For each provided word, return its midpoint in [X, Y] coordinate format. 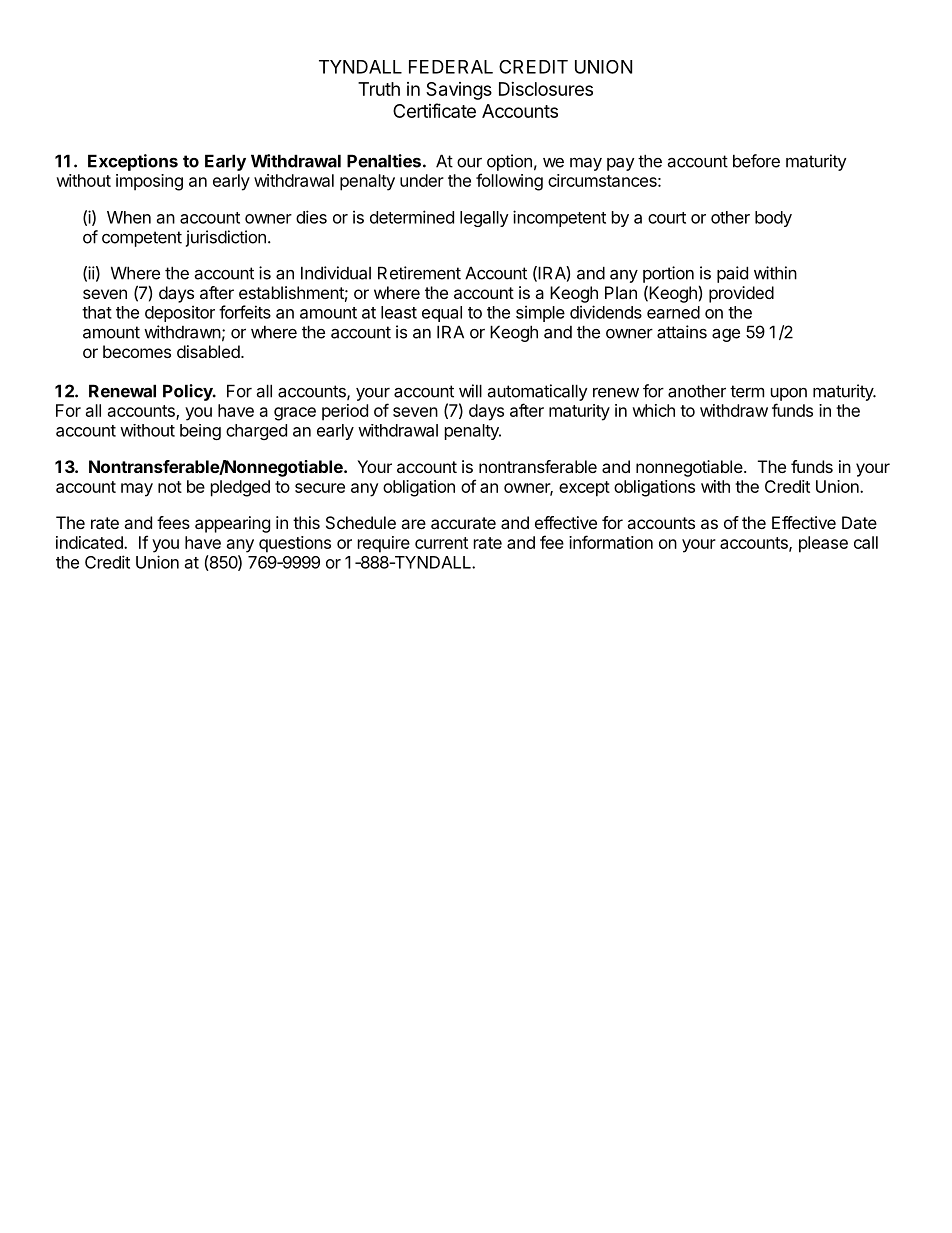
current [441, 543]
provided [741, 294]
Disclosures [546, 89]
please [823, 544]
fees [173, 522]
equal [442, 314]
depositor [180, 313]
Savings [459, 91]
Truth [379, 89]
